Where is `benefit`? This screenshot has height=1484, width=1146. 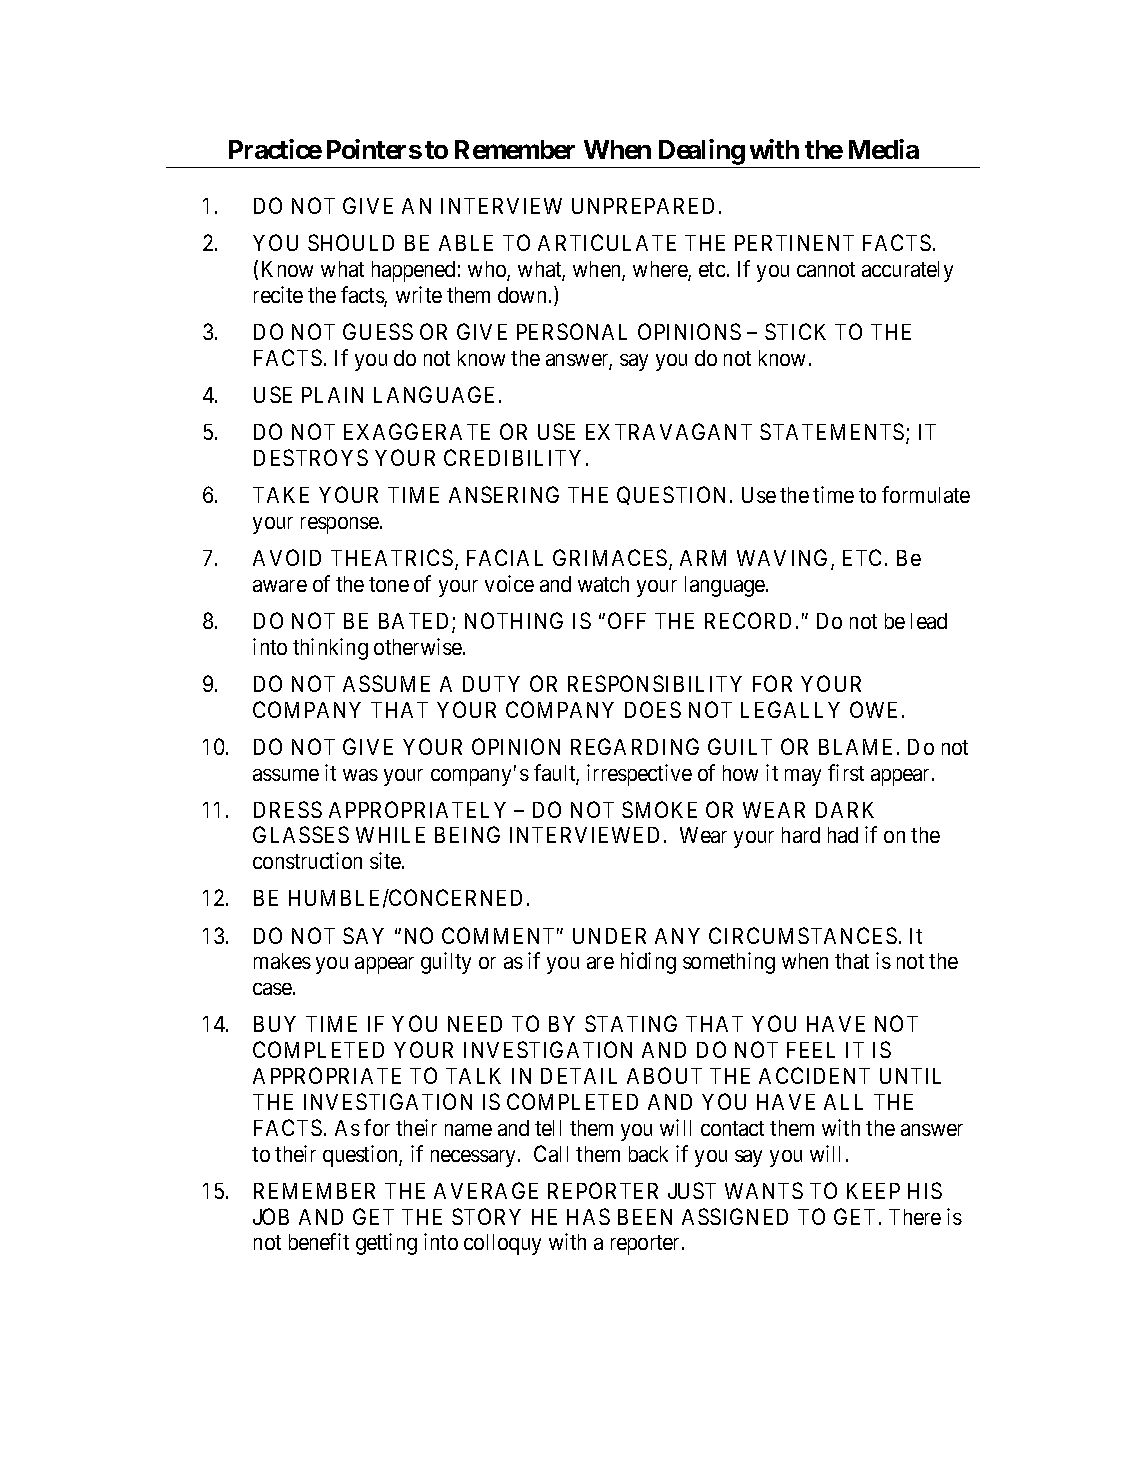 benefit is located at coordinates (319, 1241).
